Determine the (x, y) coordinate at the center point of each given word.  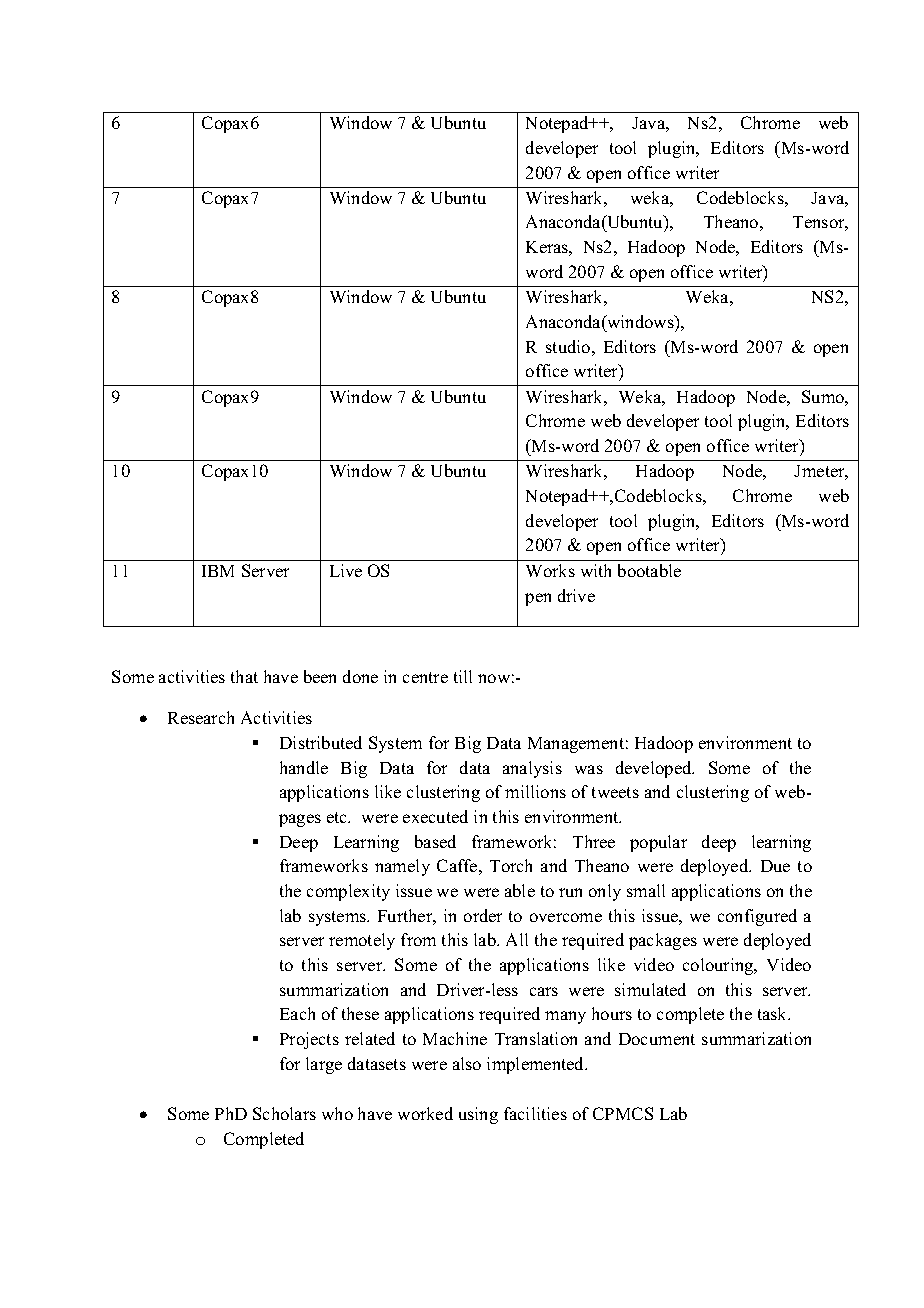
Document (657, 1039)
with (596, 570)
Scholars (284, 1113)
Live (346, 570)
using (478, 1115)
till (463, 676)
